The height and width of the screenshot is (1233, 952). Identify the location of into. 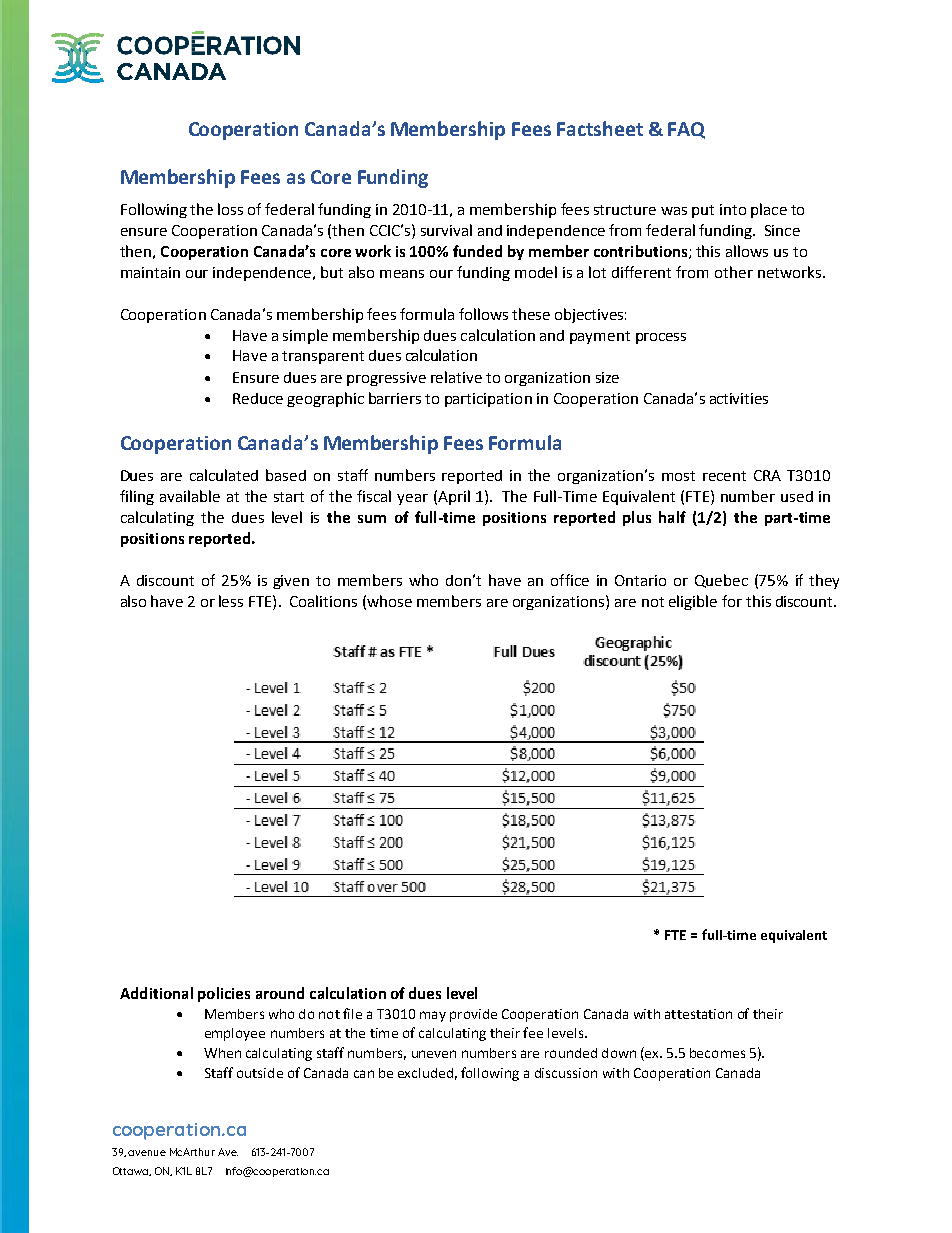
(733, 209).
